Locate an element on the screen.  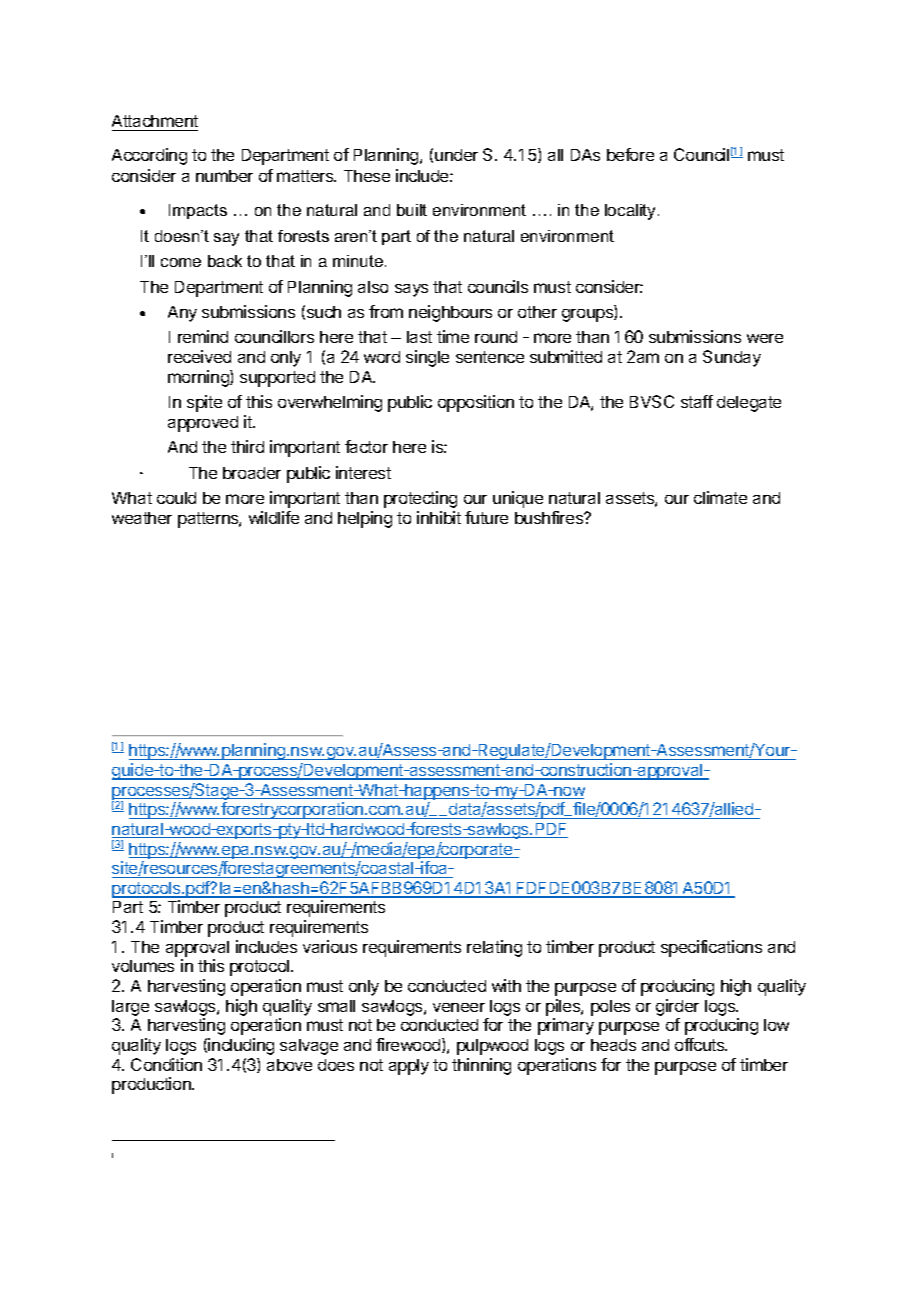
bushfires is located at coordinates (550, 517).
